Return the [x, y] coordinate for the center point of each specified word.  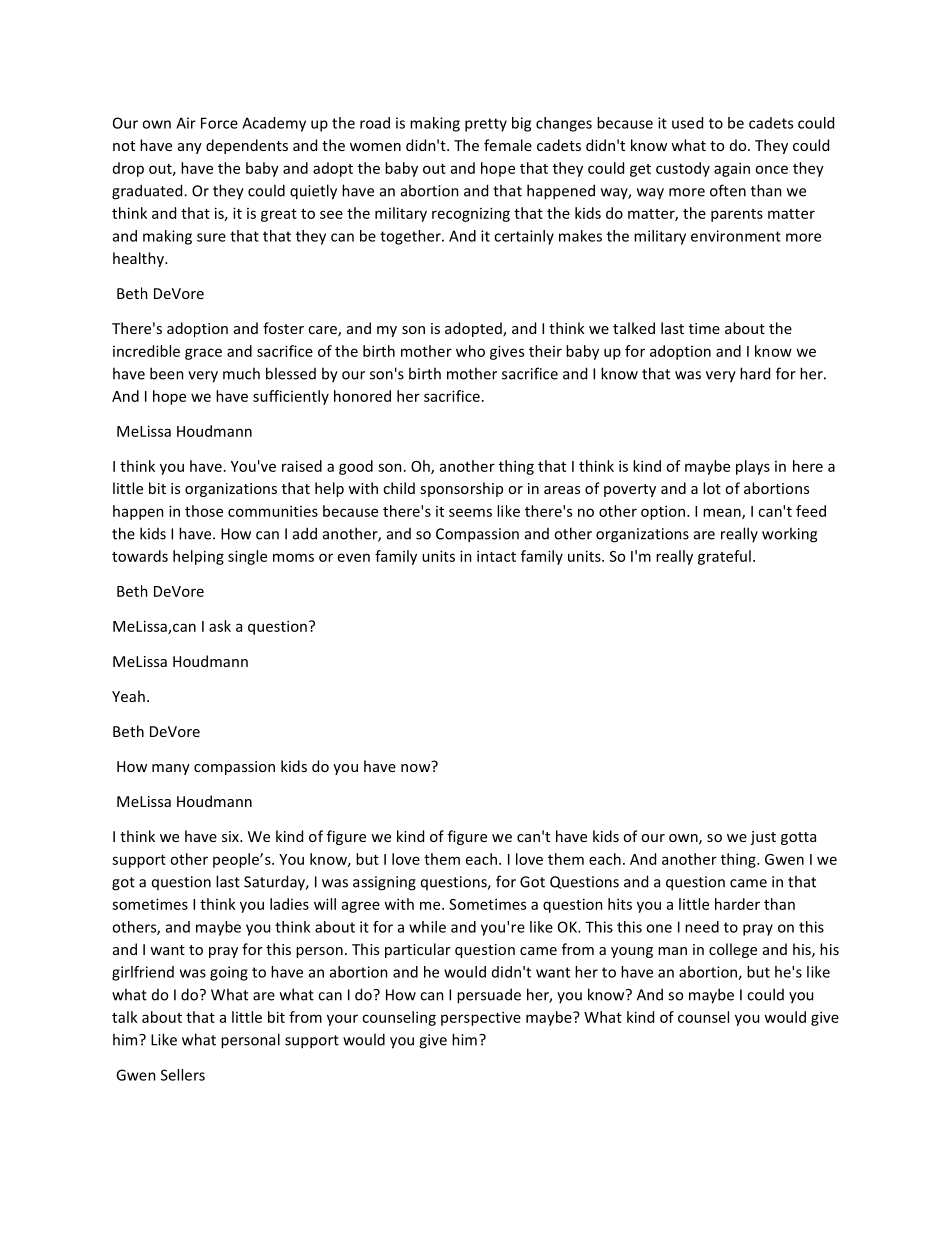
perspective [481, 1018]
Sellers [183, 1075]
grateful [724, 557]
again [732, 169]
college [733, 950]
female [508, 145]
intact [496, 556]
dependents [247, 146]
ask [220, 626]
